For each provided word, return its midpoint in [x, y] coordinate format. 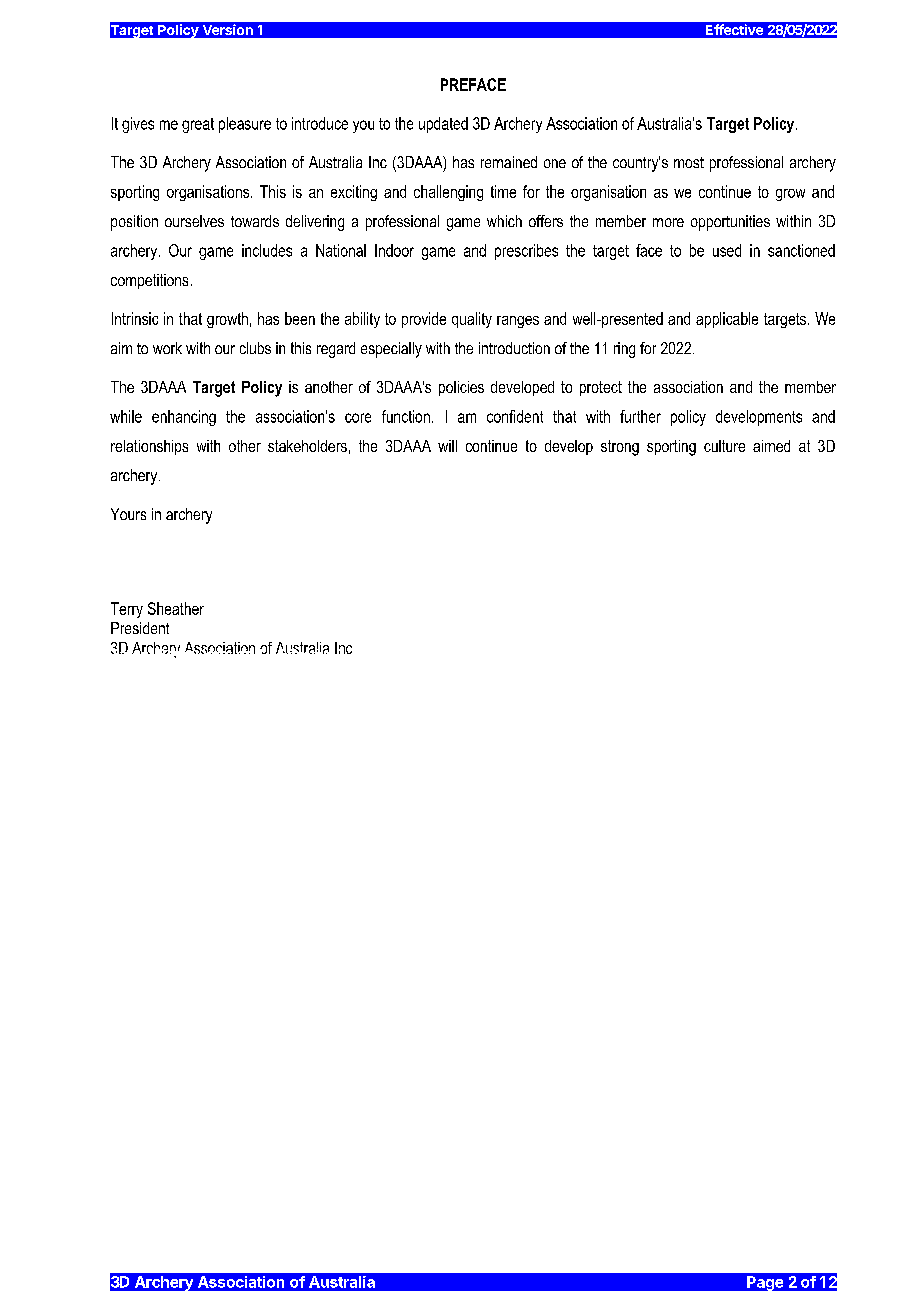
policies [461, 388]
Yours [128, 514]
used [727, 250]
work [167, 348]
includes [267, 250]
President [140, 628]
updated [443, 125]
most [689, 162]
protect [601, 388]
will [447, 446]
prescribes [526, 252]
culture [724, 446]
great [198, 125]
